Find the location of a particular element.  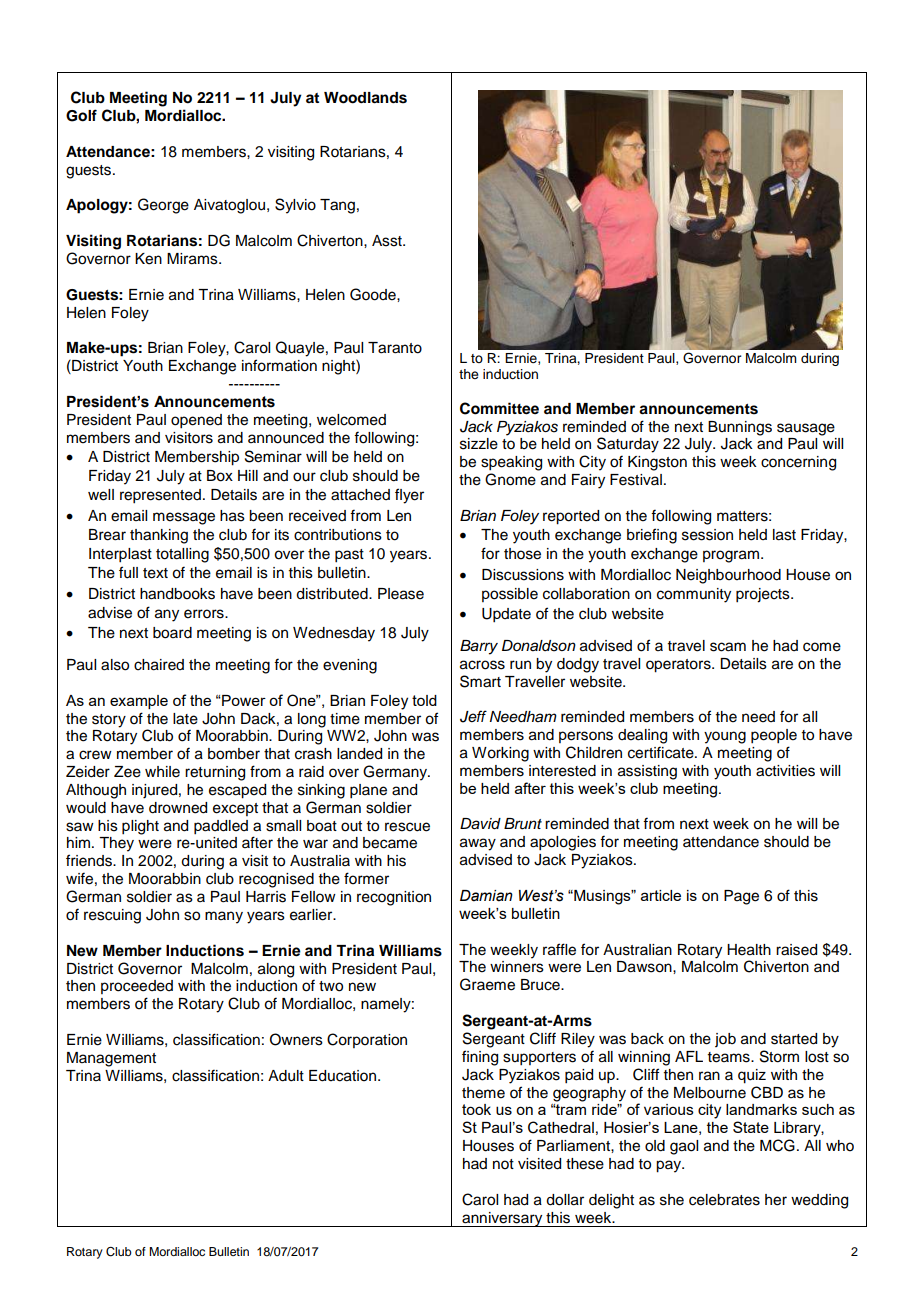

represented is located at coordinates (160, 496).
